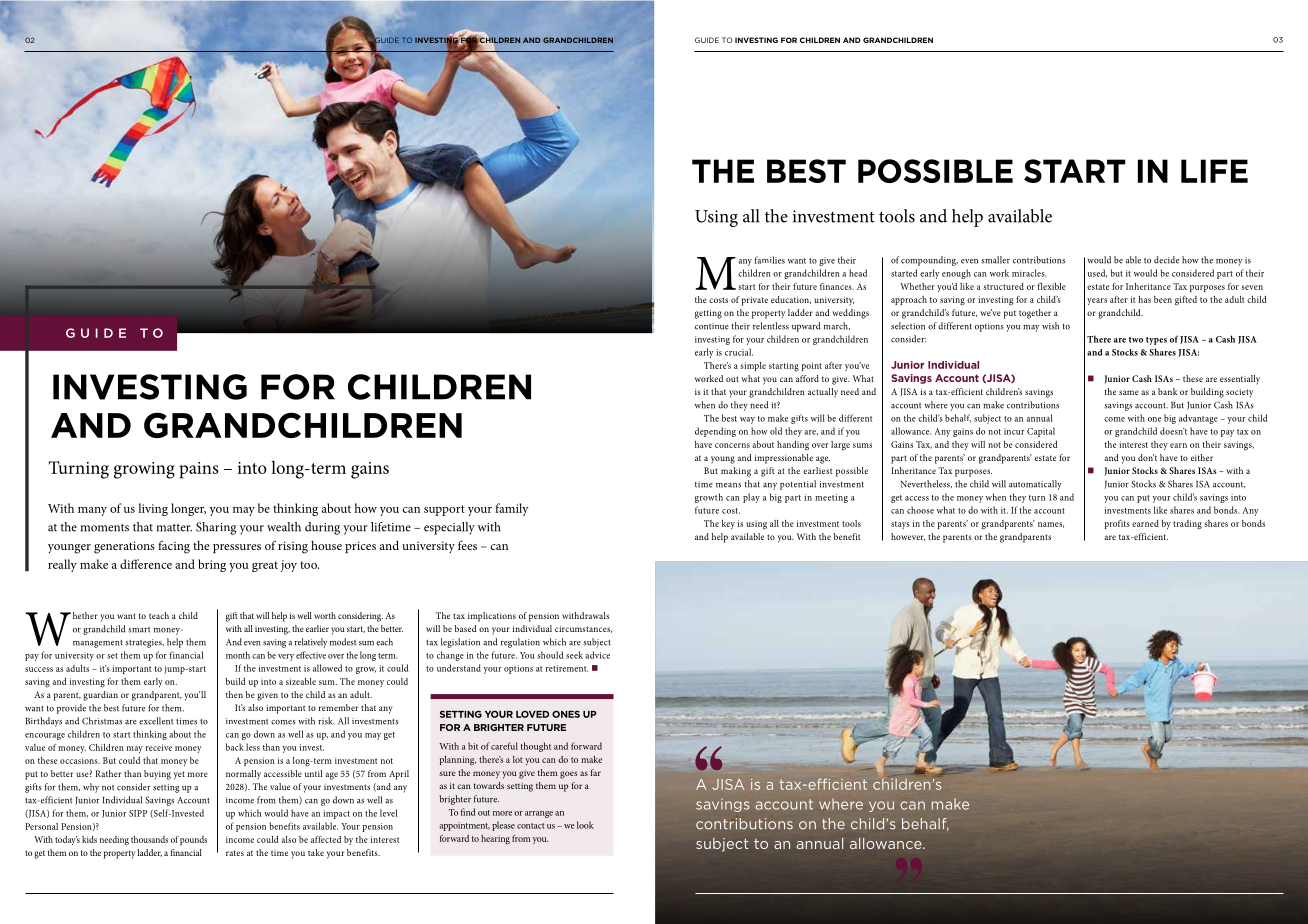  I want to click on pounds, so click(193, 840).
